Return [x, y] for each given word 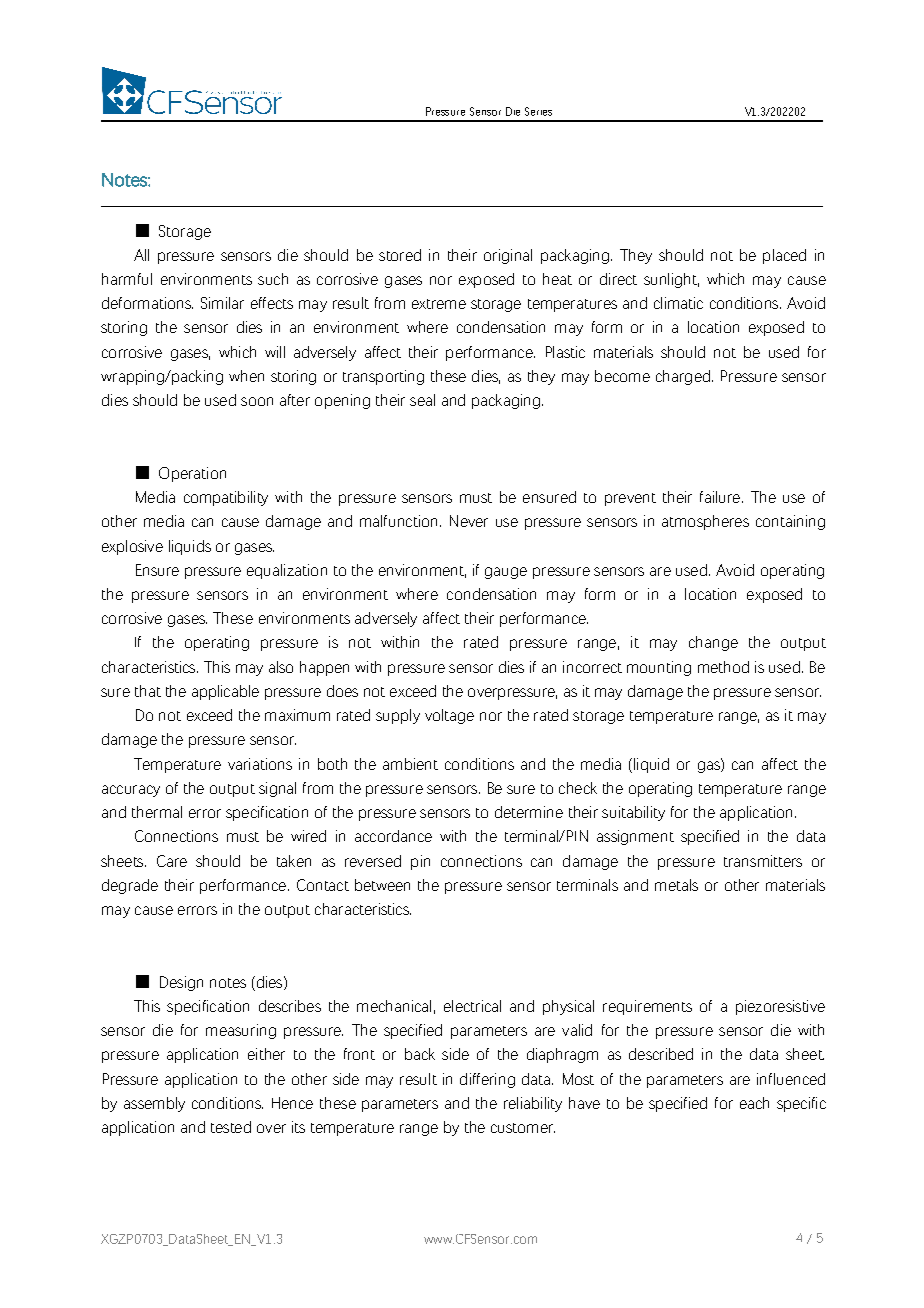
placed [784, 256]
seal [422, 400]
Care [172, 861]
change [713, 643]
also [281, 667]
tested [231, 1127]
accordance [393, 836]
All [141, 255]
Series [538, 111]
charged [683, 377]
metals [676, 885]
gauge [506, 573]
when [246, 376]
